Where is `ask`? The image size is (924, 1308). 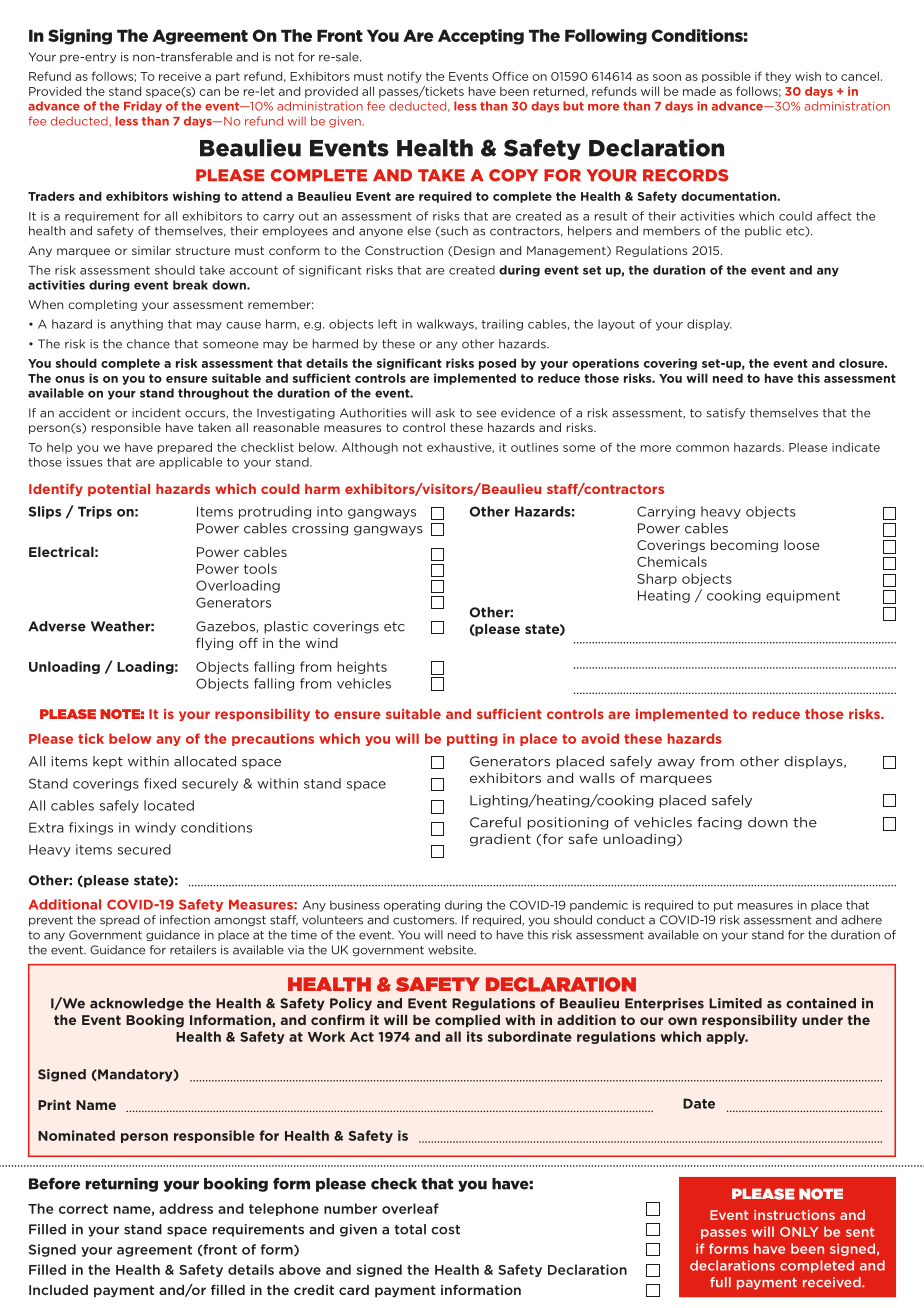
ask is located at coordinates (445, 413).
